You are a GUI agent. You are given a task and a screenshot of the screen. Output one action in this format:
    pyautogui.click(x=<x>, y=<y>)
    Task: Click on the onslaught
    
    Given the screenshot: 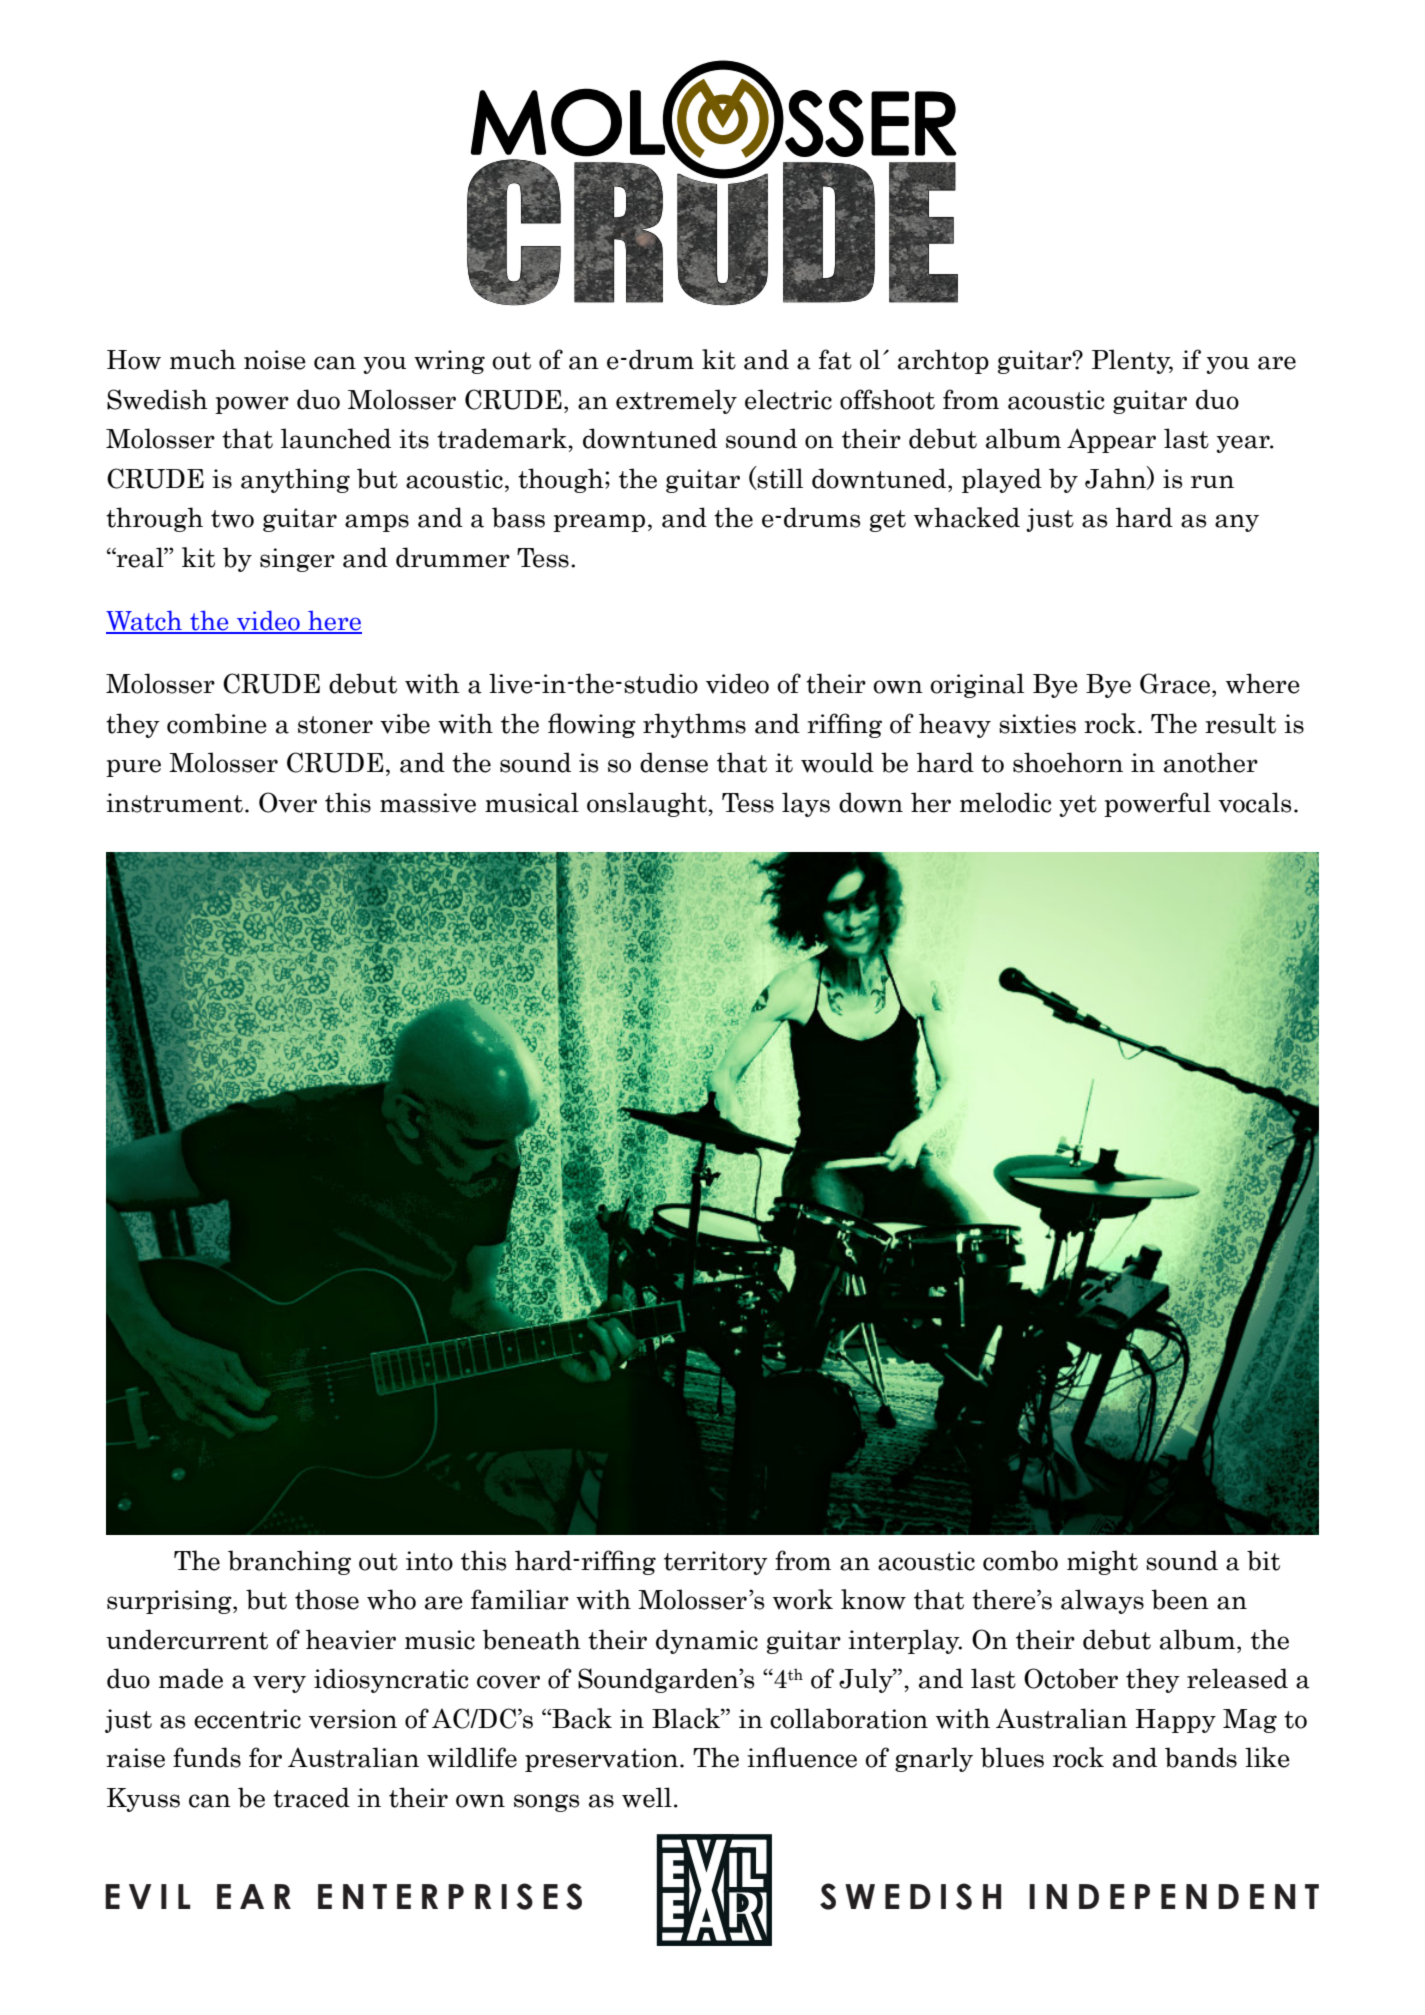 What is the action you would take?
    pyautogui.click(x=648, y=804)
